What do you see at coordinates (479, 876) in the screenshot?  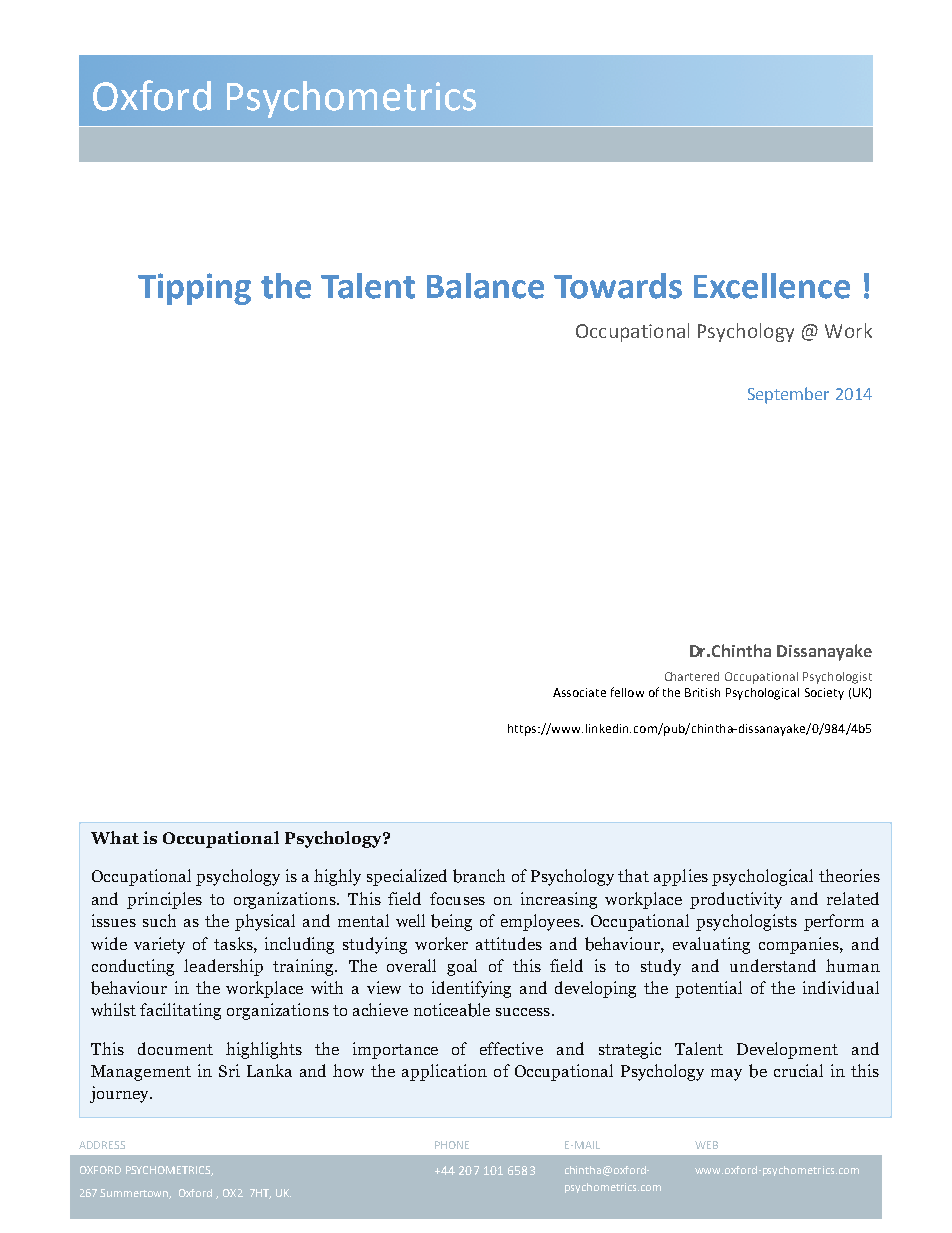 I see `branch` at bounding box center [479, 876].
